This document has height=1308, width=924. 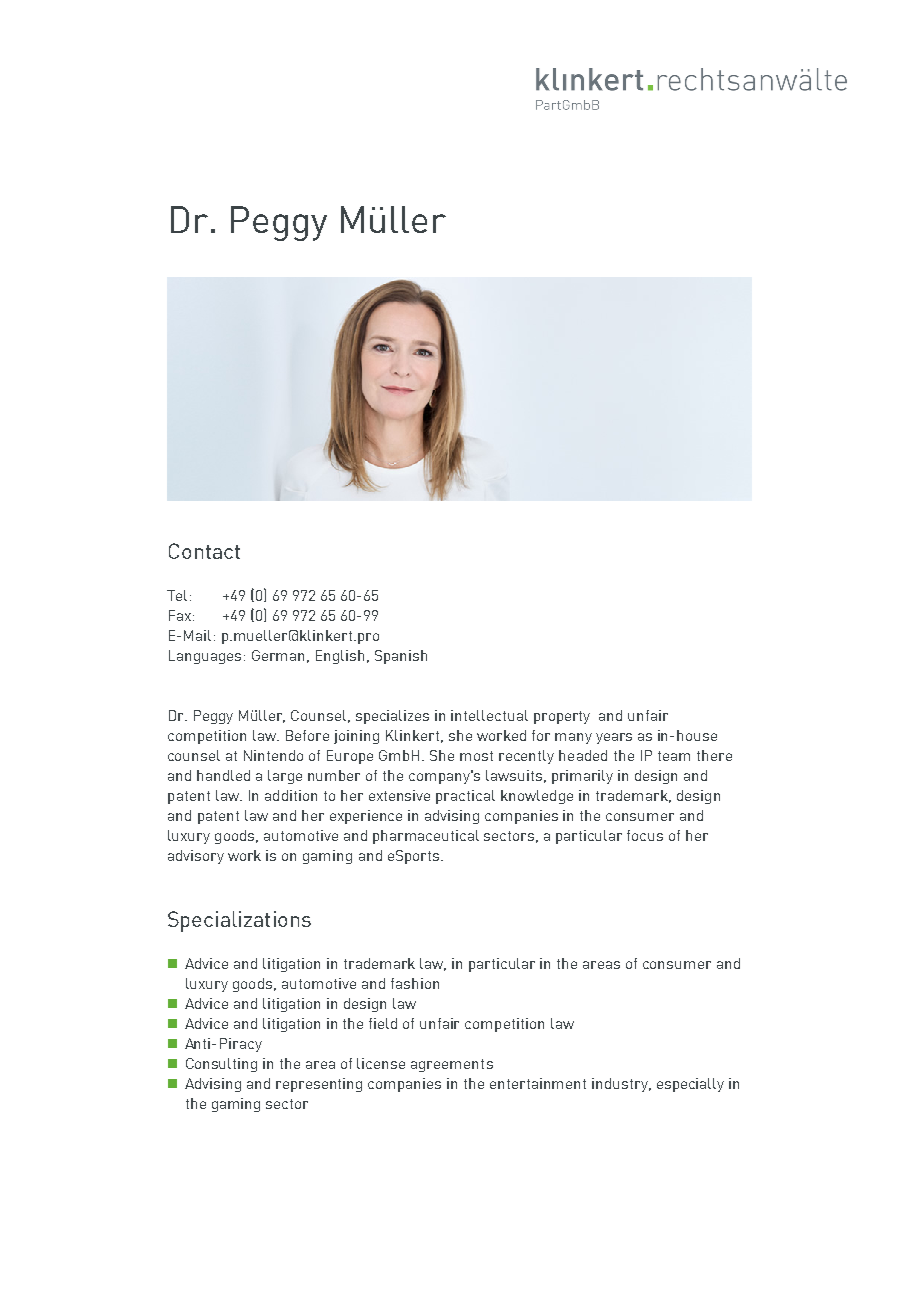 I want to click on focus, so click(x=645, y=835).
